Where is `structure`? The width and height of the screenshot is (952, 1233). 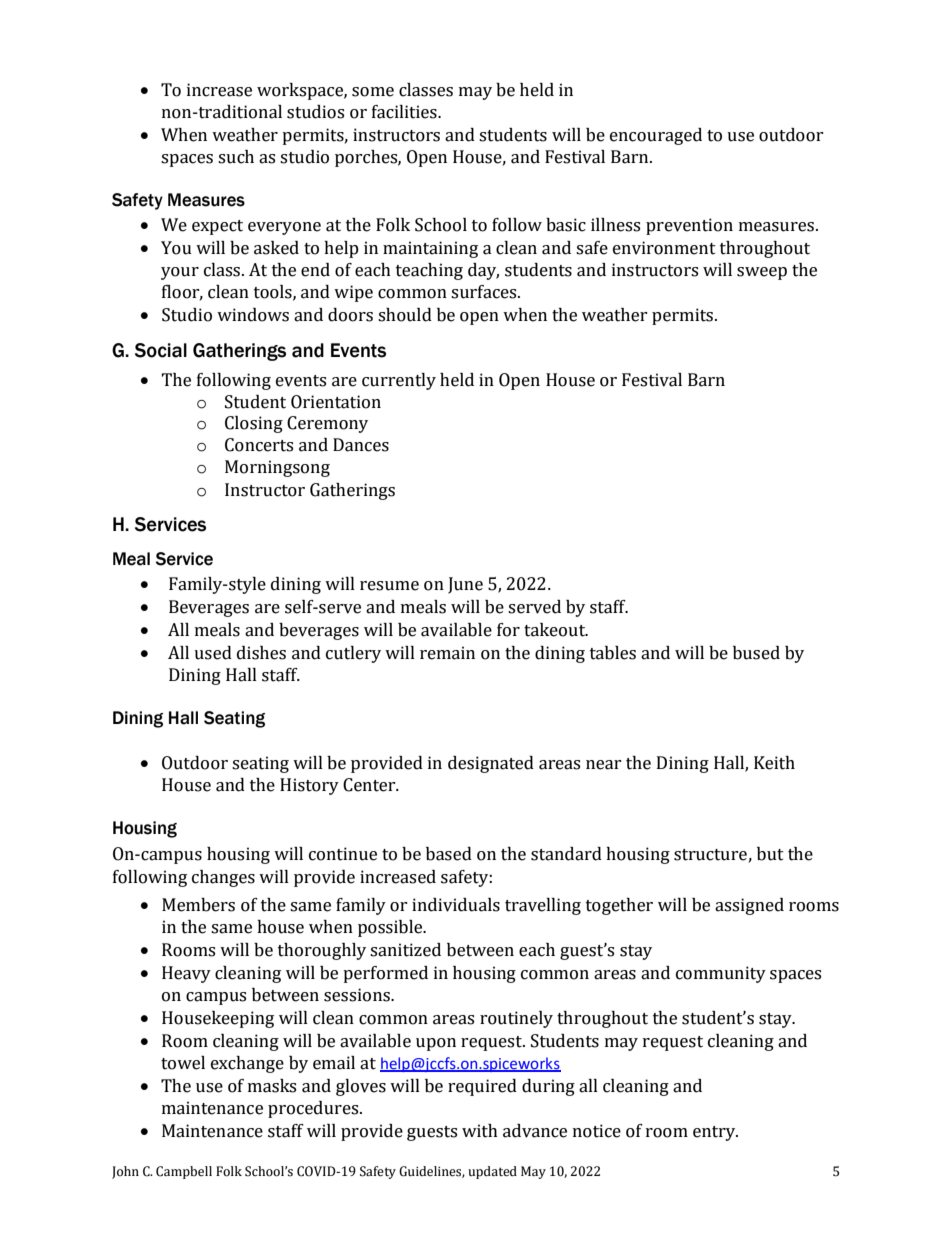
structure is located at coordinates (710, 855).
